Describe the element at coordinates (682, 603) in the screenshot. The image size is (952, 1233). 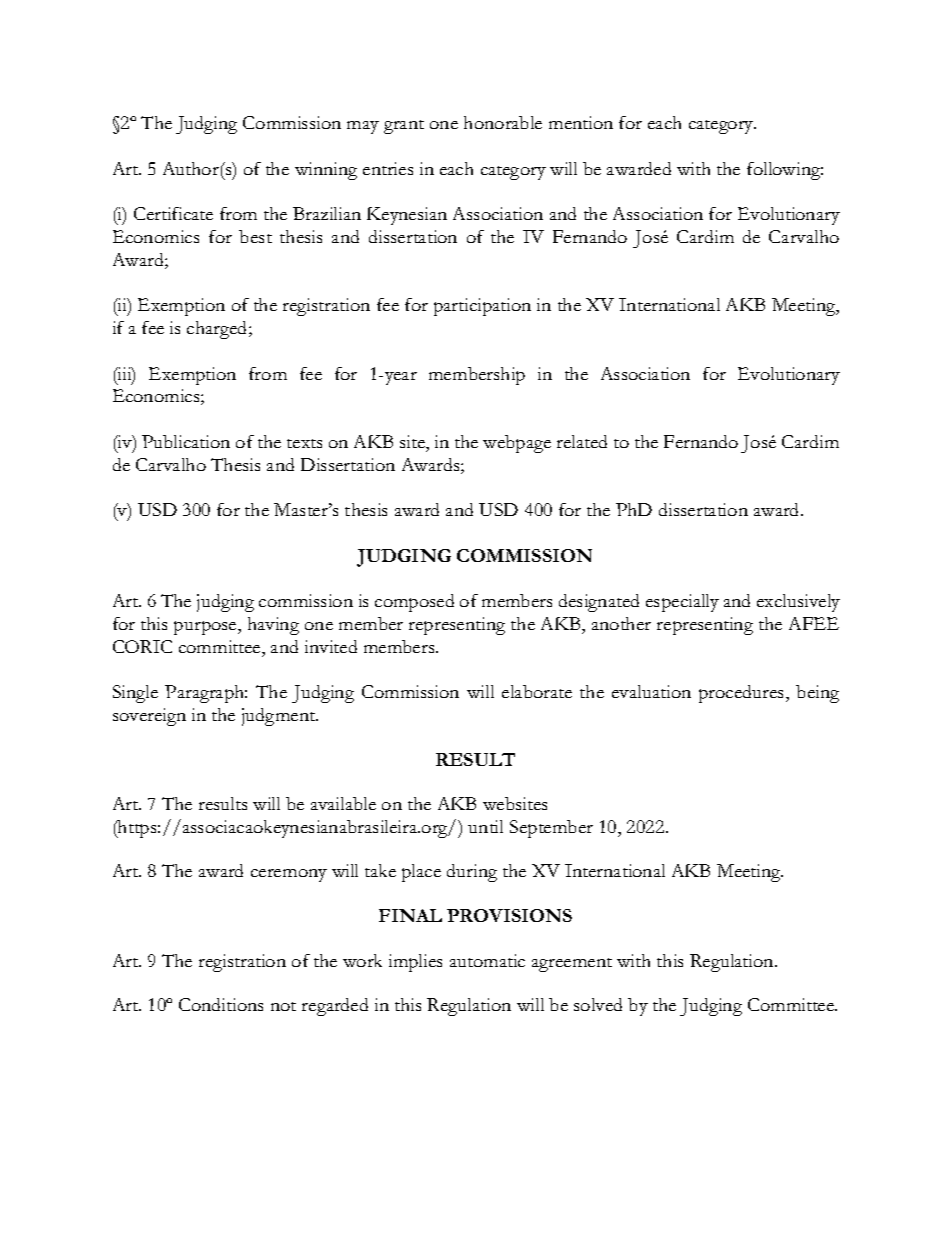
I see `especially` at that location.
